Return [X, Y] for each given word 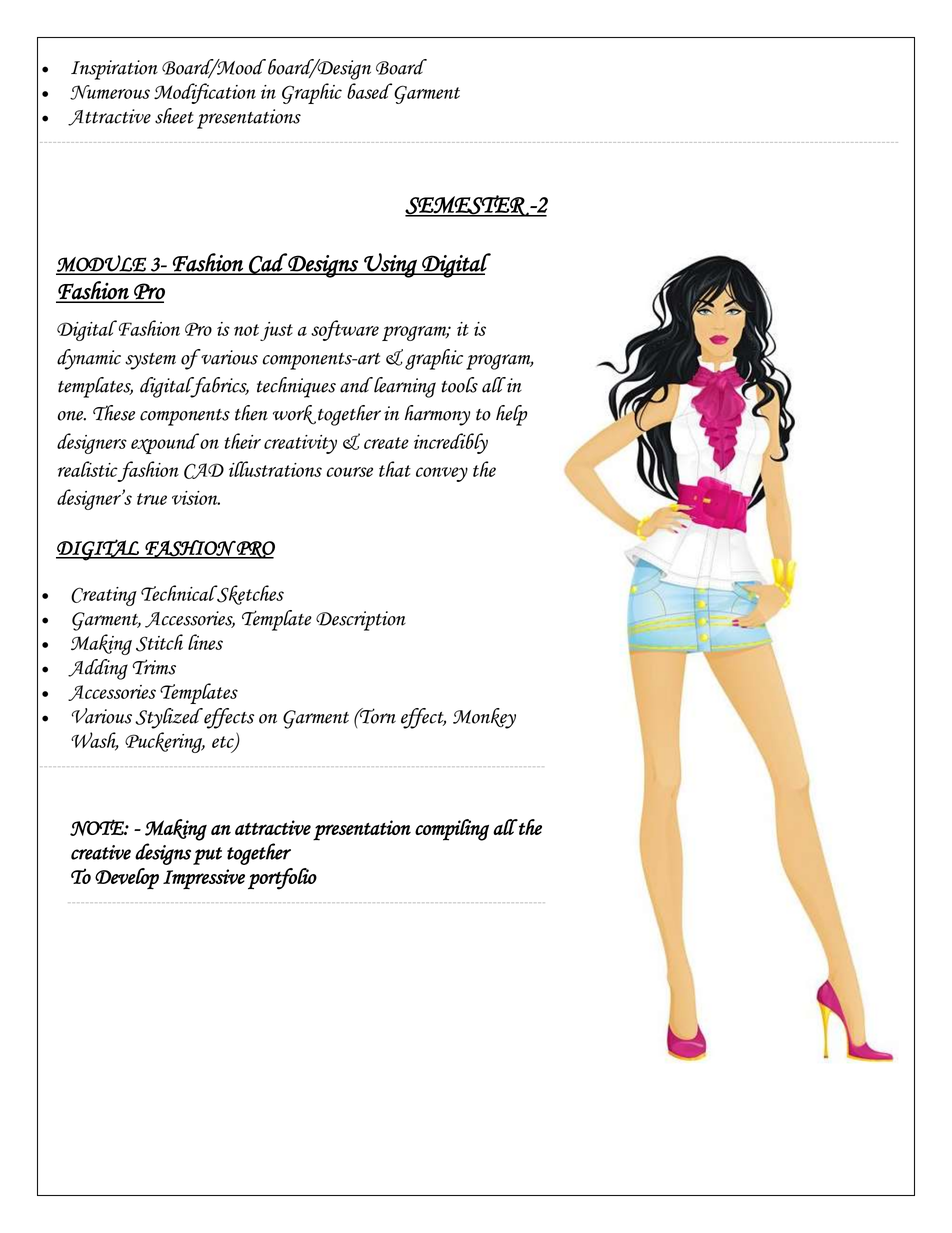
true [152, 499]
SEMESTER [467, 206]
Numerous [110, 92]
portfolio [282, 879]
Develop [127, 878]
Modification [205, 93]
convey [442, 474]
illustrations [275, 469]
